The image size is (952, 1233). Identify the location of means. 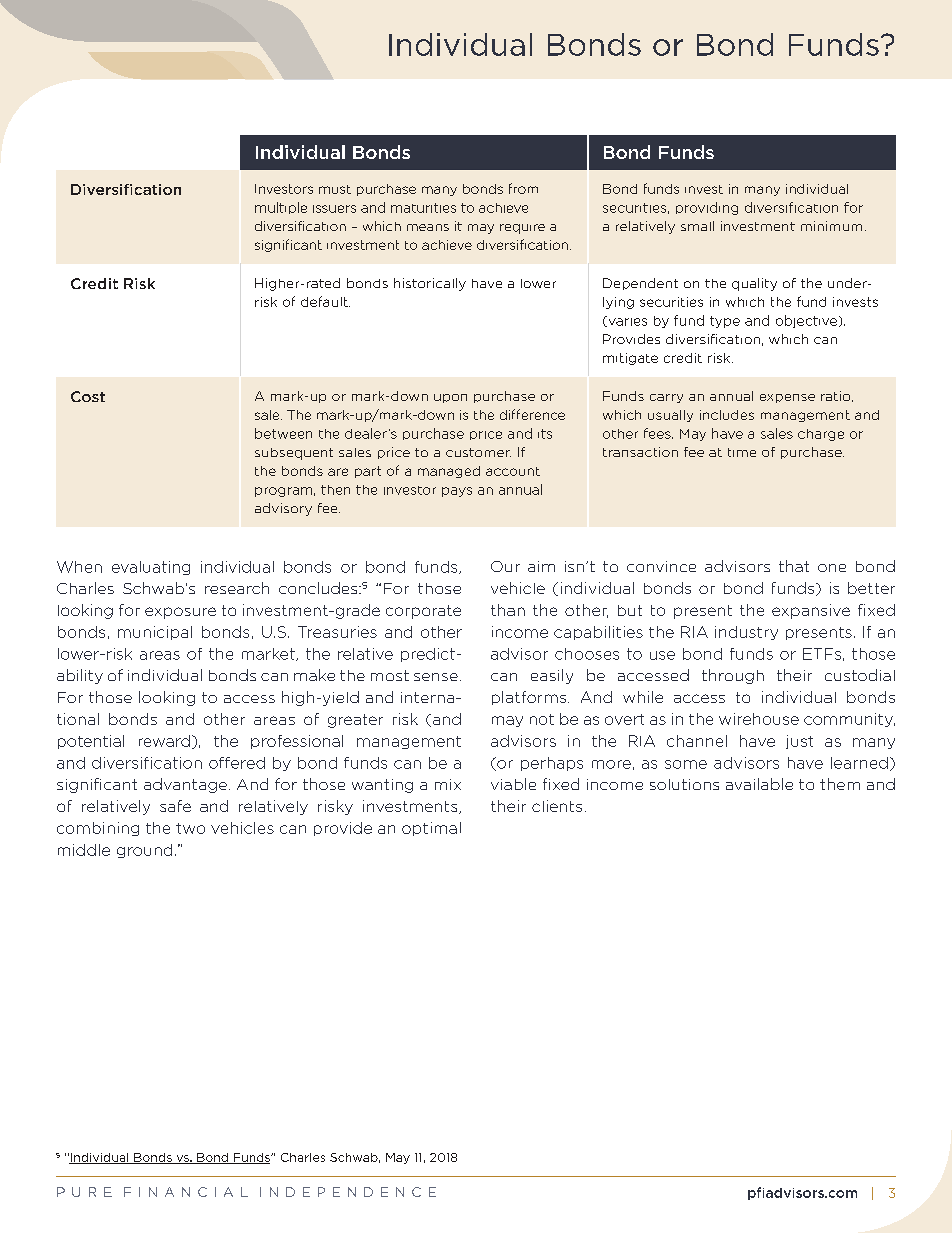
(428, 227).
